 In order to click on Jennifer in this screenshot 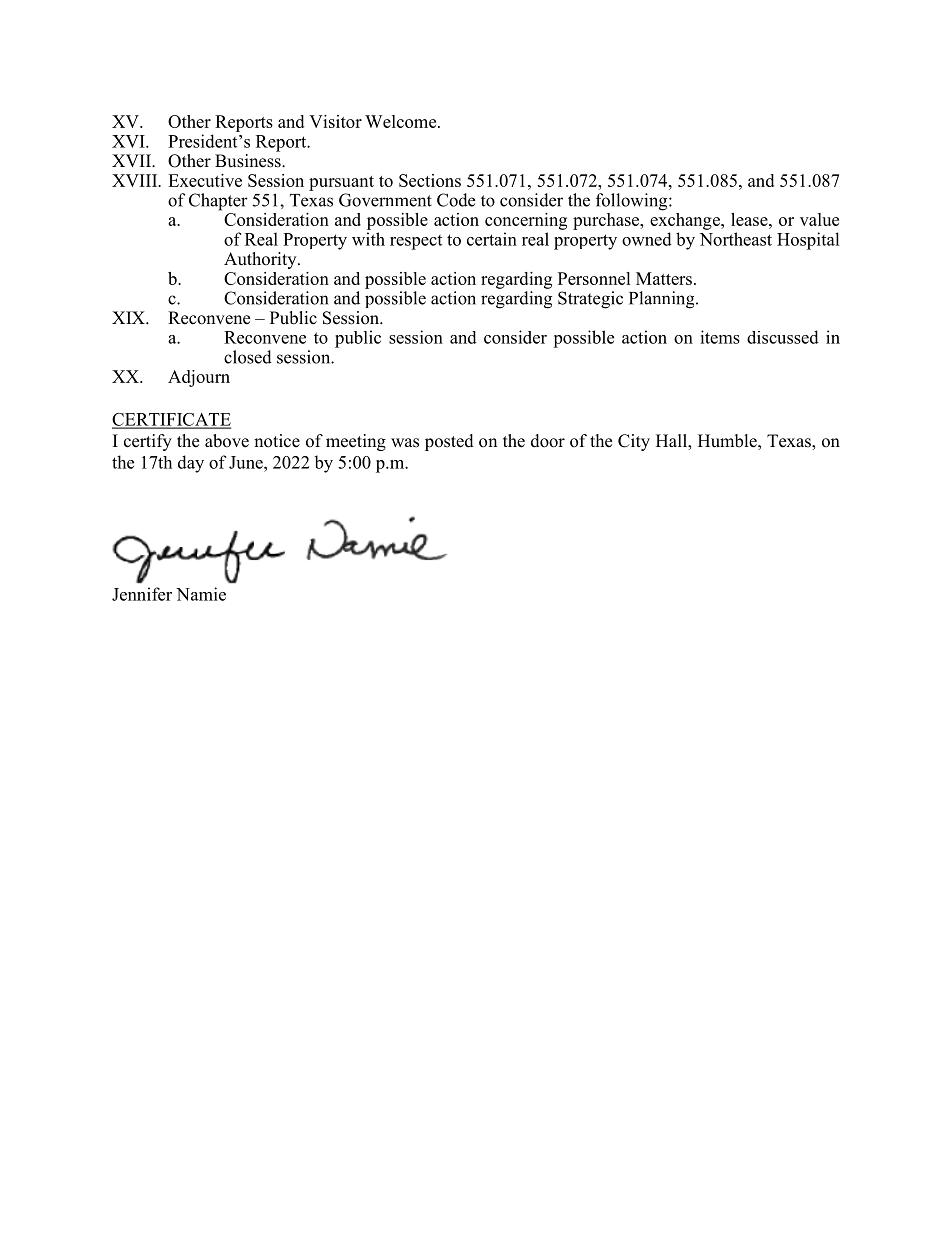, I will do `click(142, 594)`.
